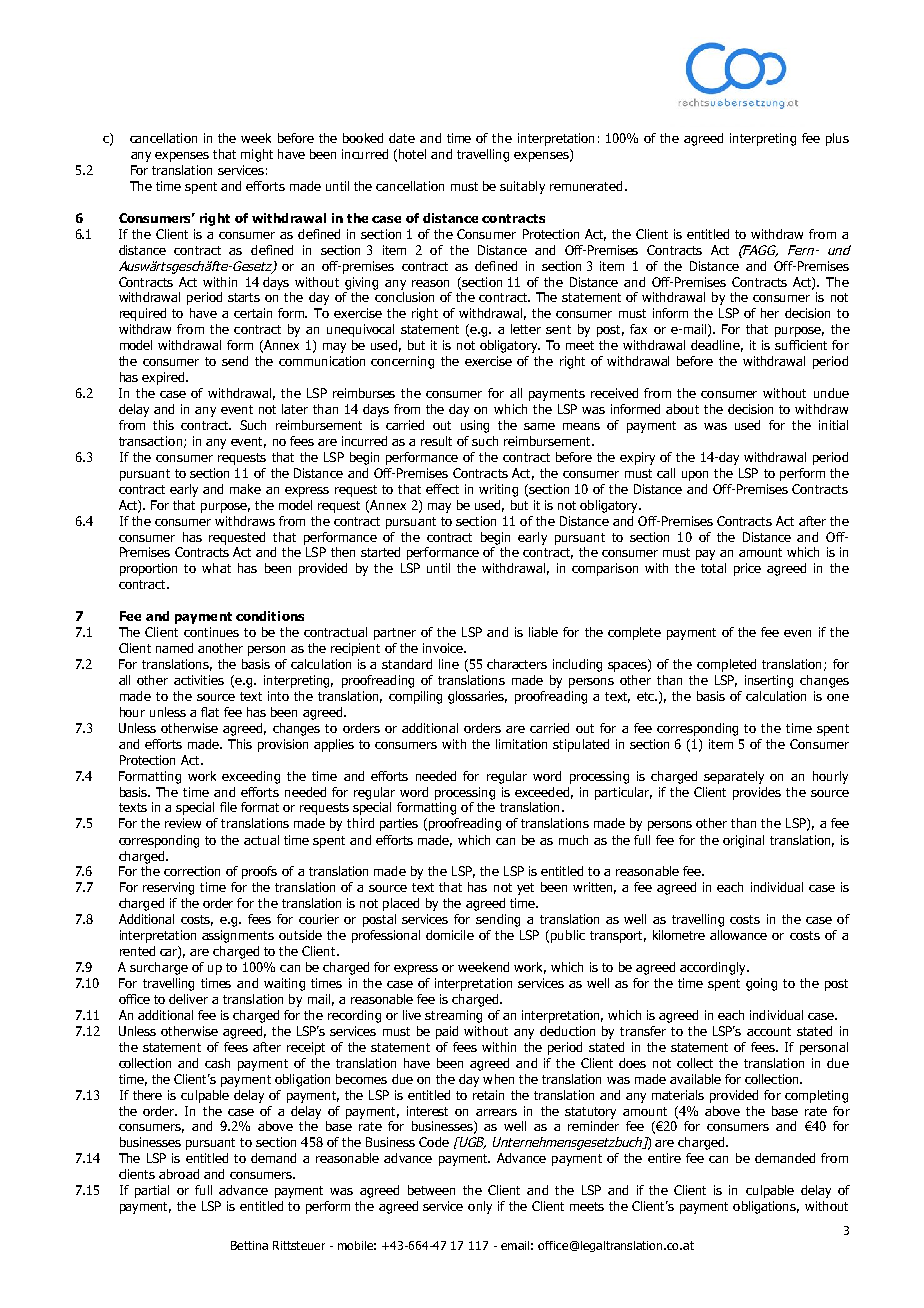  What do you see at coordinates (837, 139) in the screenshot?
I see `plus` at bounding box center [837, 139].
